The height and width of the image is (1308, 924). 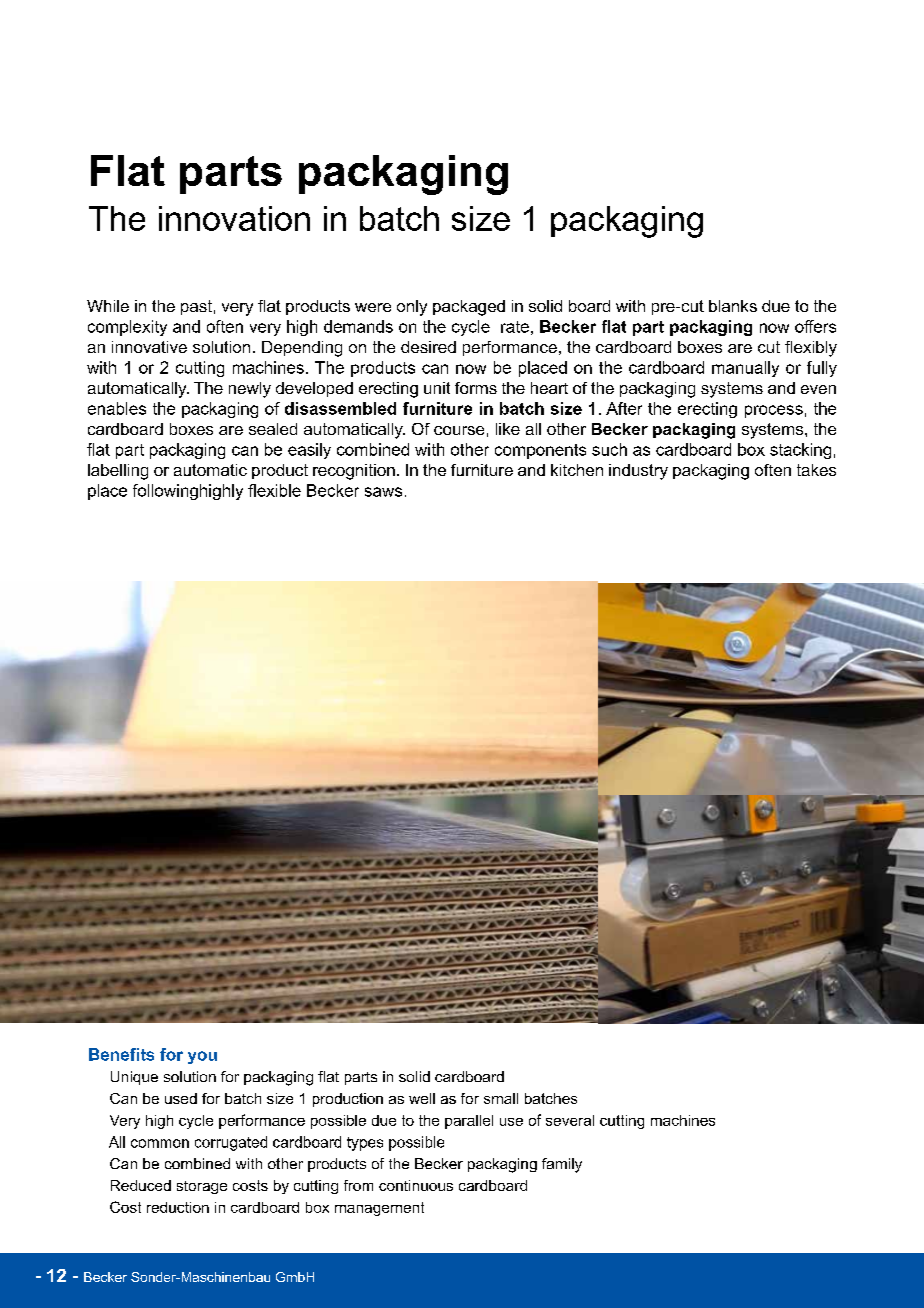 What do you see at coordinates (234, 218) in the image?
I see `innovation` at bounding box center [234, 218].
